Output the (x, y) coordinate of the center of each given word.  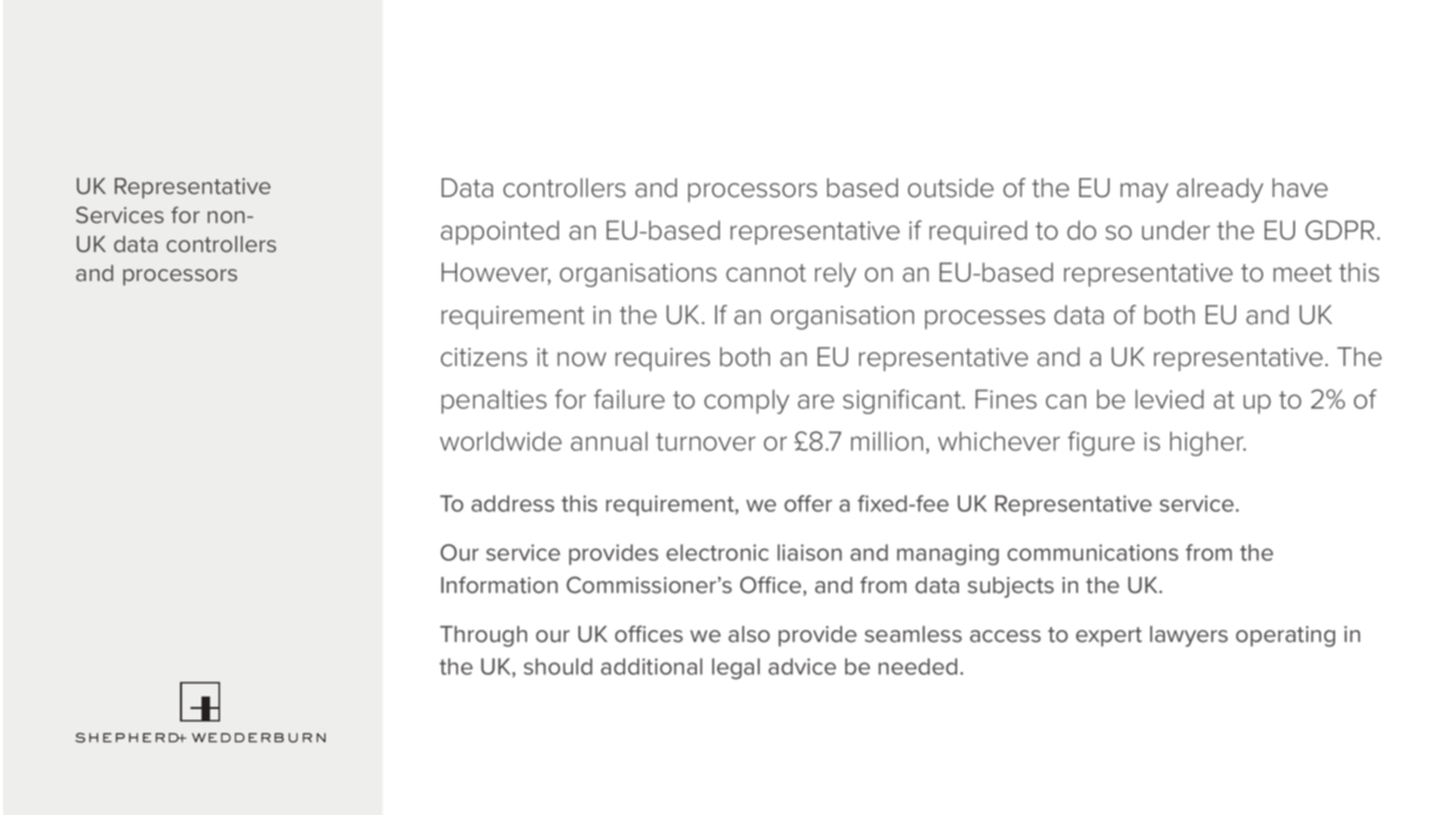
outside (951, 188)
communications (1092, 552)
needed (918, 666)
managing (948, 554)
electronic (717, 552)
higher (1208, 443)
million (887, 441)
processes (985, 319)
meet (1303, 273)
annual (609, 441)
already (1220, 190)
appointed (500, 233)
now (582, 359)
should (558, 666)
